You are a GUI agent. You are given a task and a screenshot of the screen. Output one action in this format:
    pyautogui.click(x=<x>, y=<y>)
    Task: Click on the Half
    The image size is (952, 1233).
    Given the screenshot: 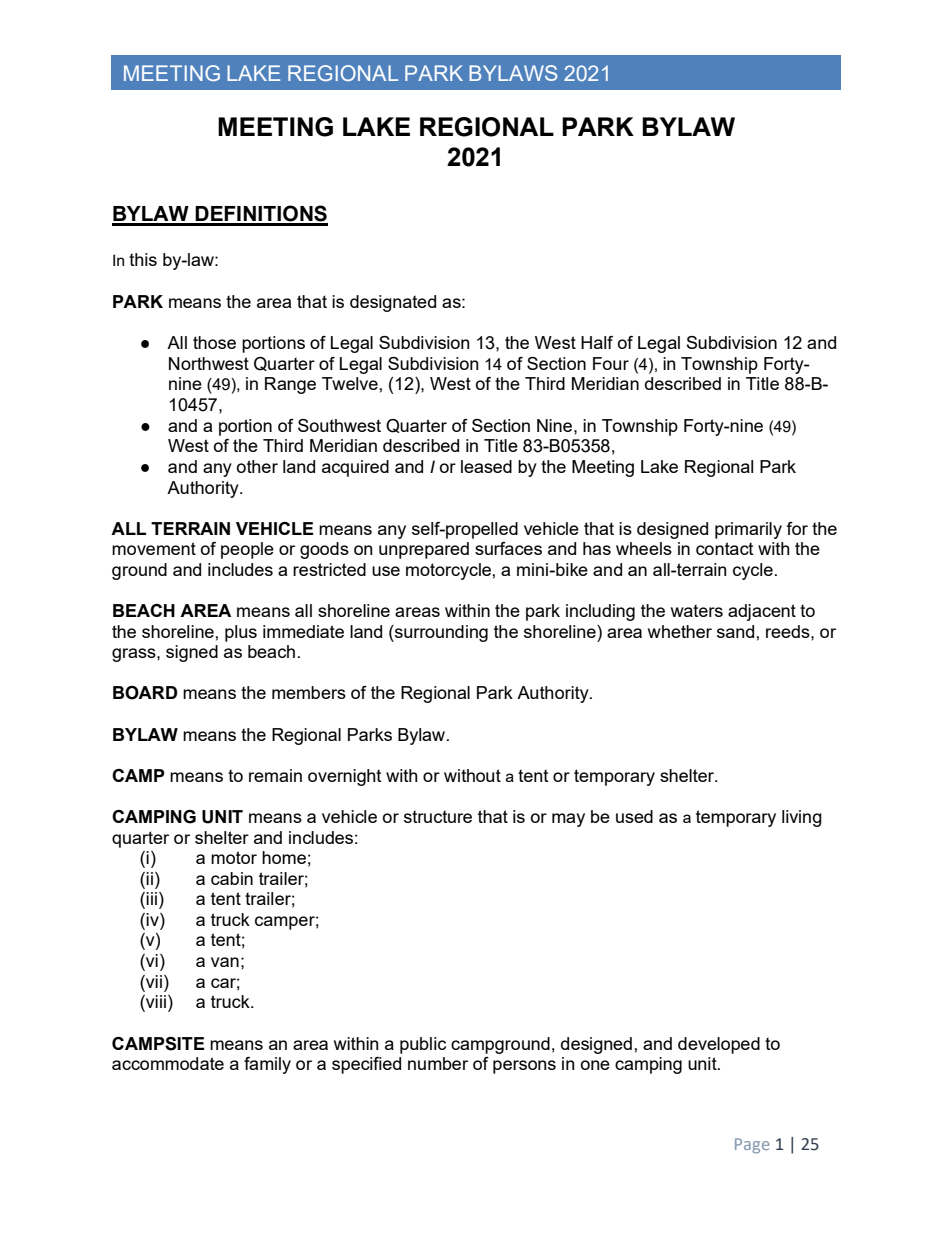 What is the action you would take?
    pyautogui.click(x=597, y=342)
